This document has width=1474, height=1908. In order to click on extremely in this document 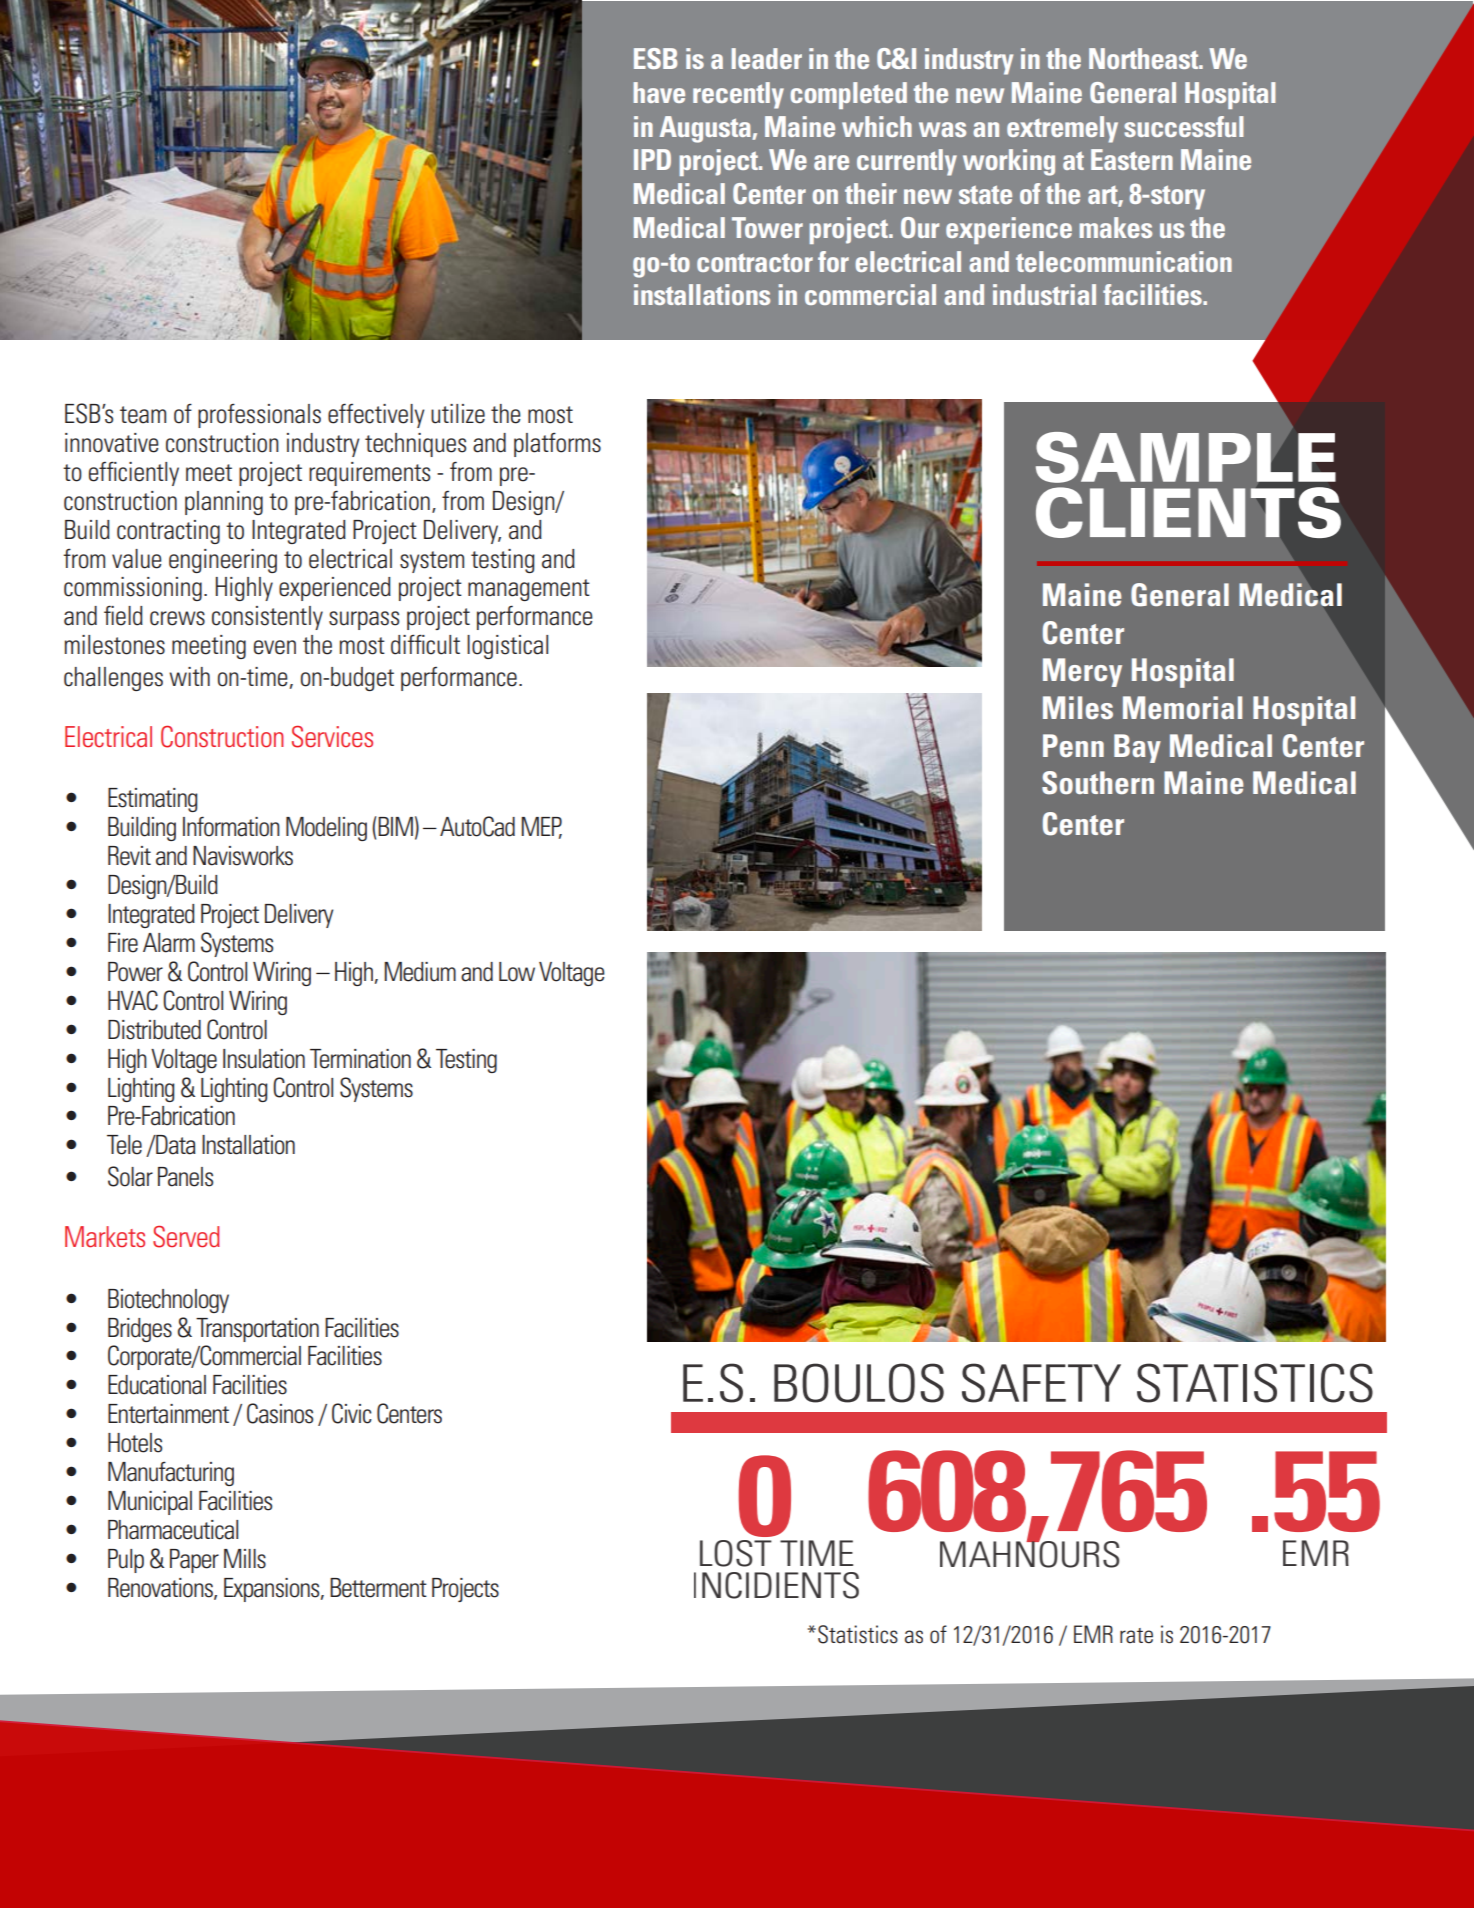, I will do `click(1062, 129)`.
